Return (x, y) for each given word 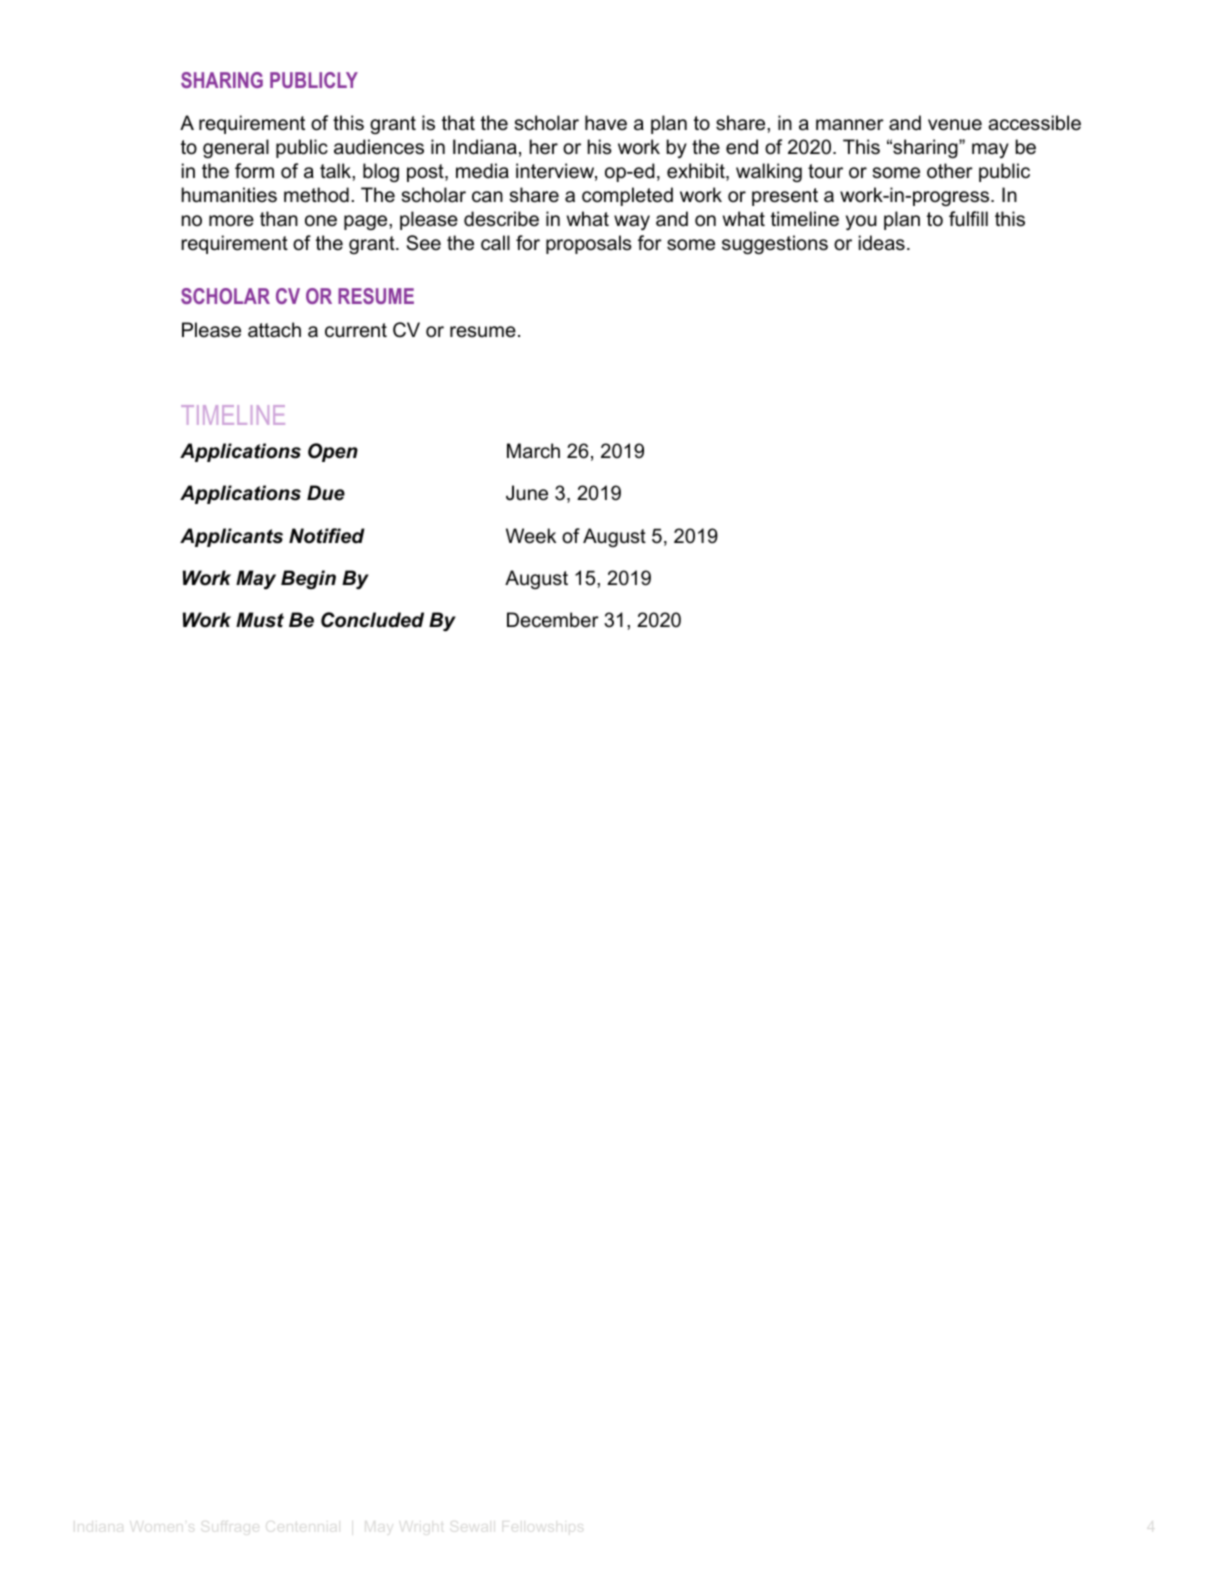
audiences (379, 147)
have (606, 123)
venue (955, 125)
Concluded (372, 620)
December (553, 620)
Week (531, 536)
